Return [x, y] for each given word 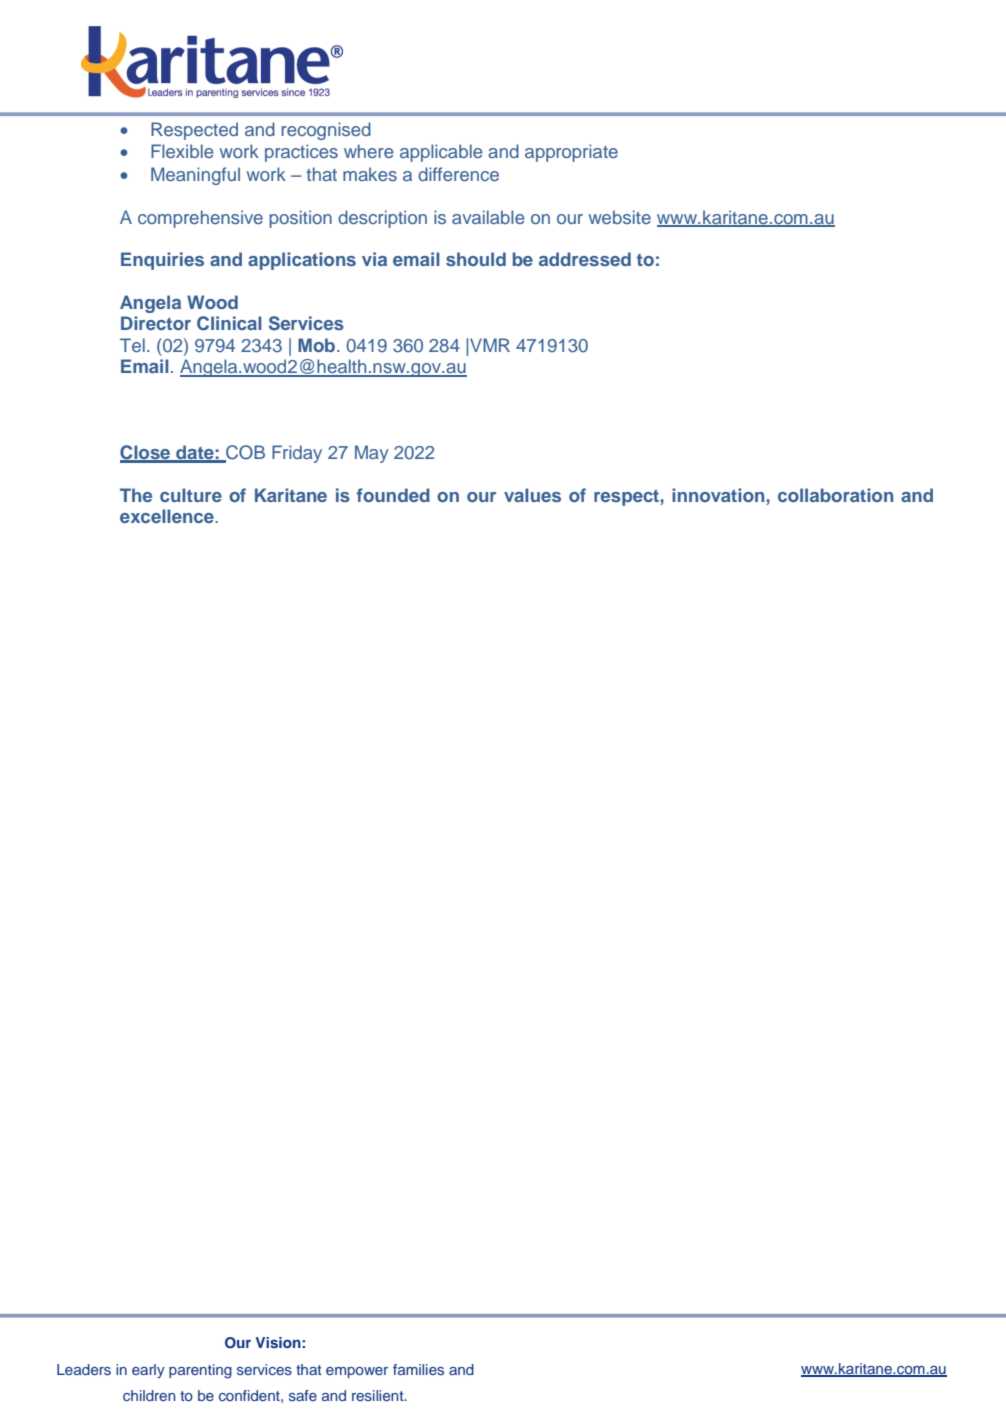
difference [458, 174]
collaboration [835, 495]
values [532, 495]
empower [357, 1372]
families [418, 1369]
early [148, 1371]
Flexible [182, 151]
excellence [168, 516]
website [620, 217]
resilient [379, 1395]
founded [393, 495]
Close [146, 453]
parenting [200, 1371]
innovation [719, 495]
